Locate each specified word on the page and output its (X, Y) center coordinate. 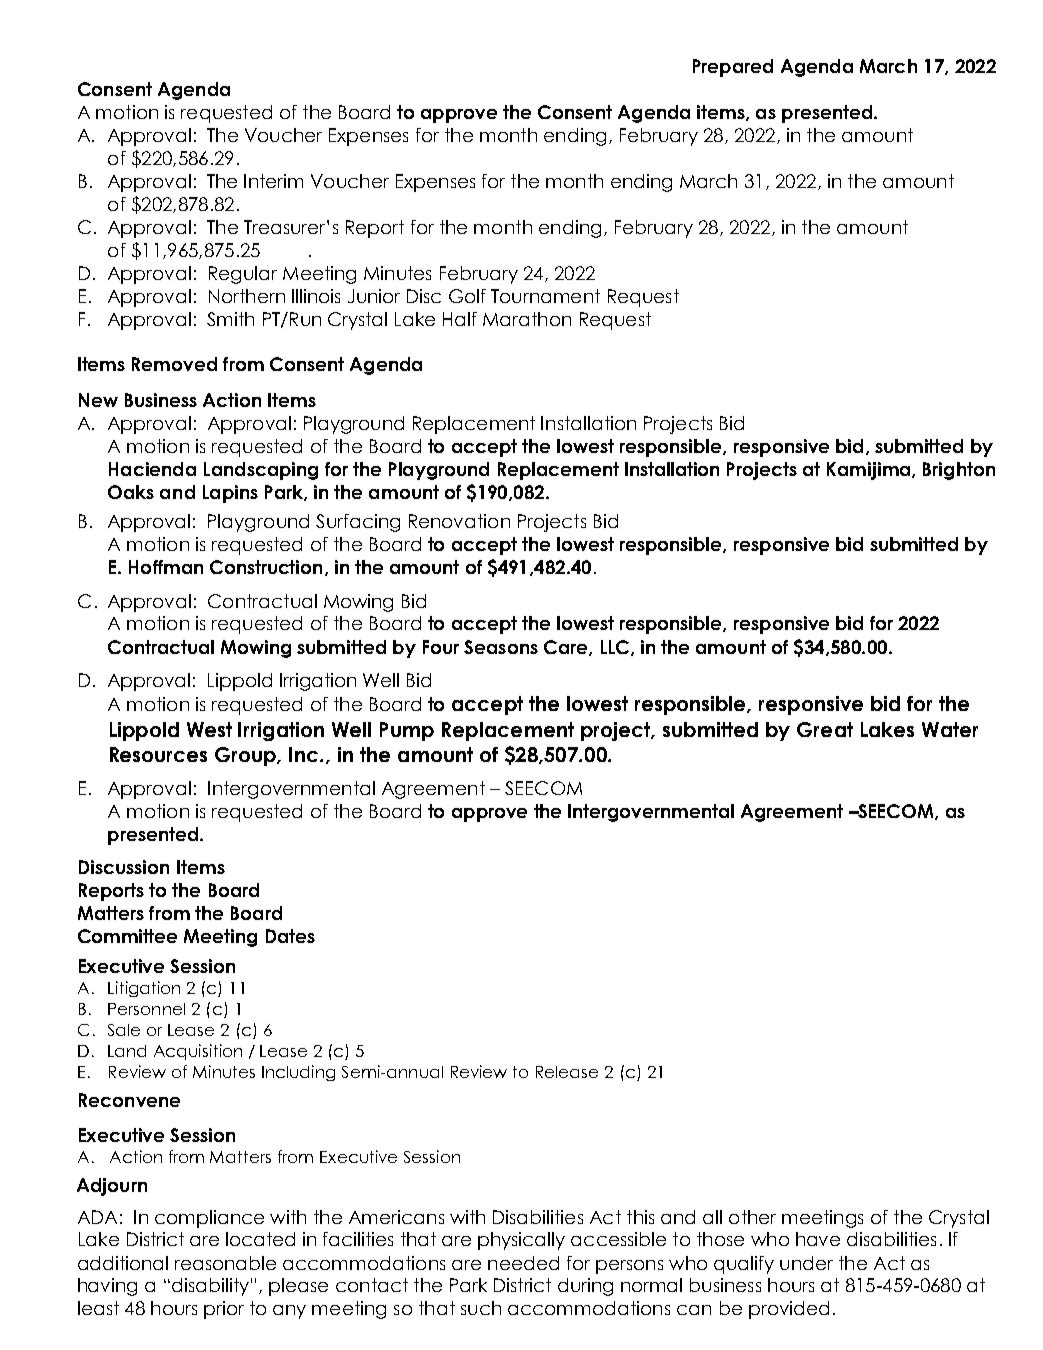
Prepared (733, 68)
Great (825, 729)
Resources (158, 754)
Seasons (501, 647)
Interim (273, 181)
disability (210, 1287)
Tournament (545, 296)
